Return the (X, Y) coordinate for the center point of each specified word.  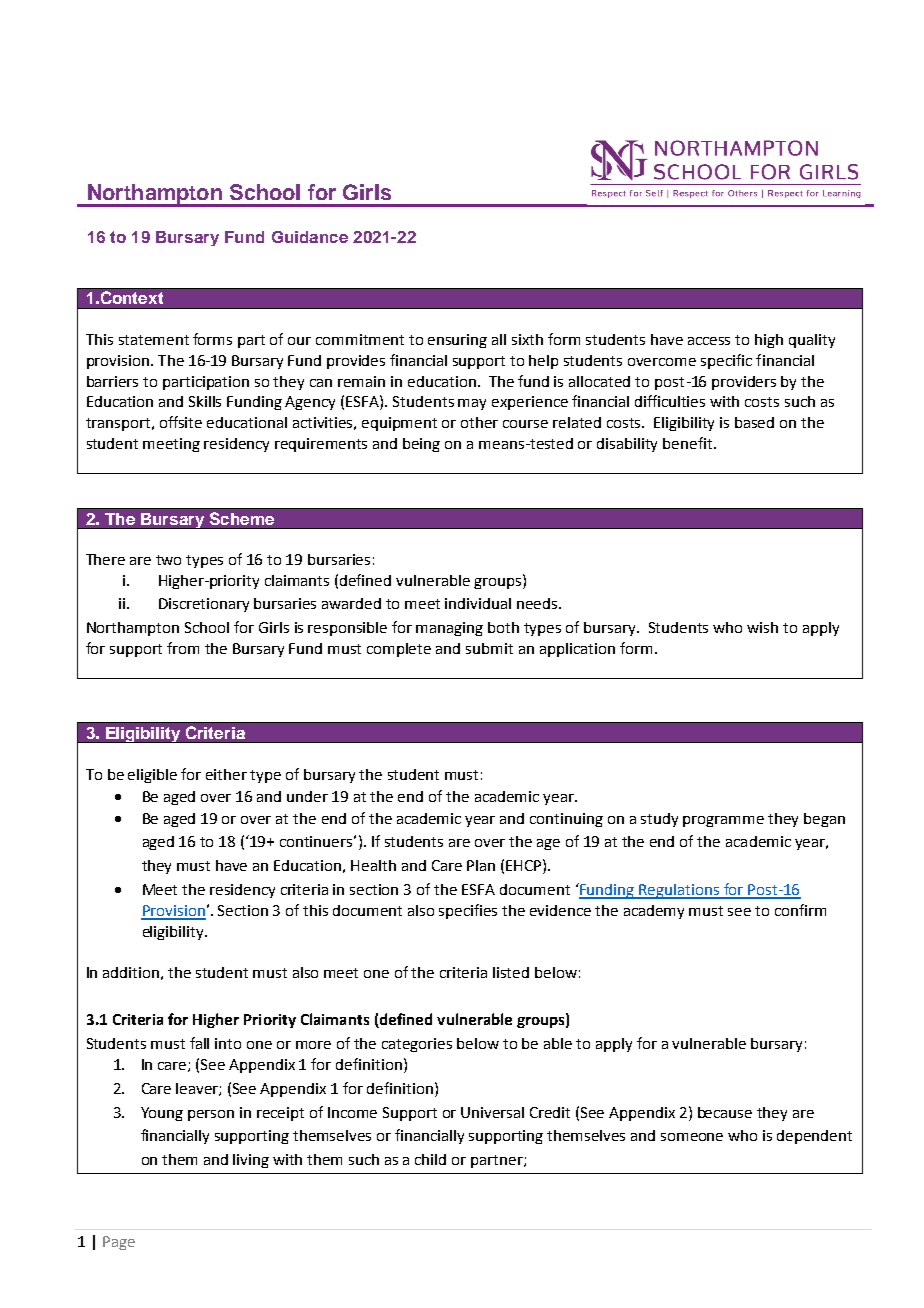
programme (723, 821)
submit (489, 648)
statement (154, 340)
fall (199, 1043)
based (754, 422)
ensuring (457, 341)
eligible (152, 776)
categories (417, 1045)
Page (119, 1243)
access (709, 341)
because (725, 1112)
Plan (481, 865)
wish (762, 627)
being (421, 445)
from (183, 648)
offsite (181, 422)
